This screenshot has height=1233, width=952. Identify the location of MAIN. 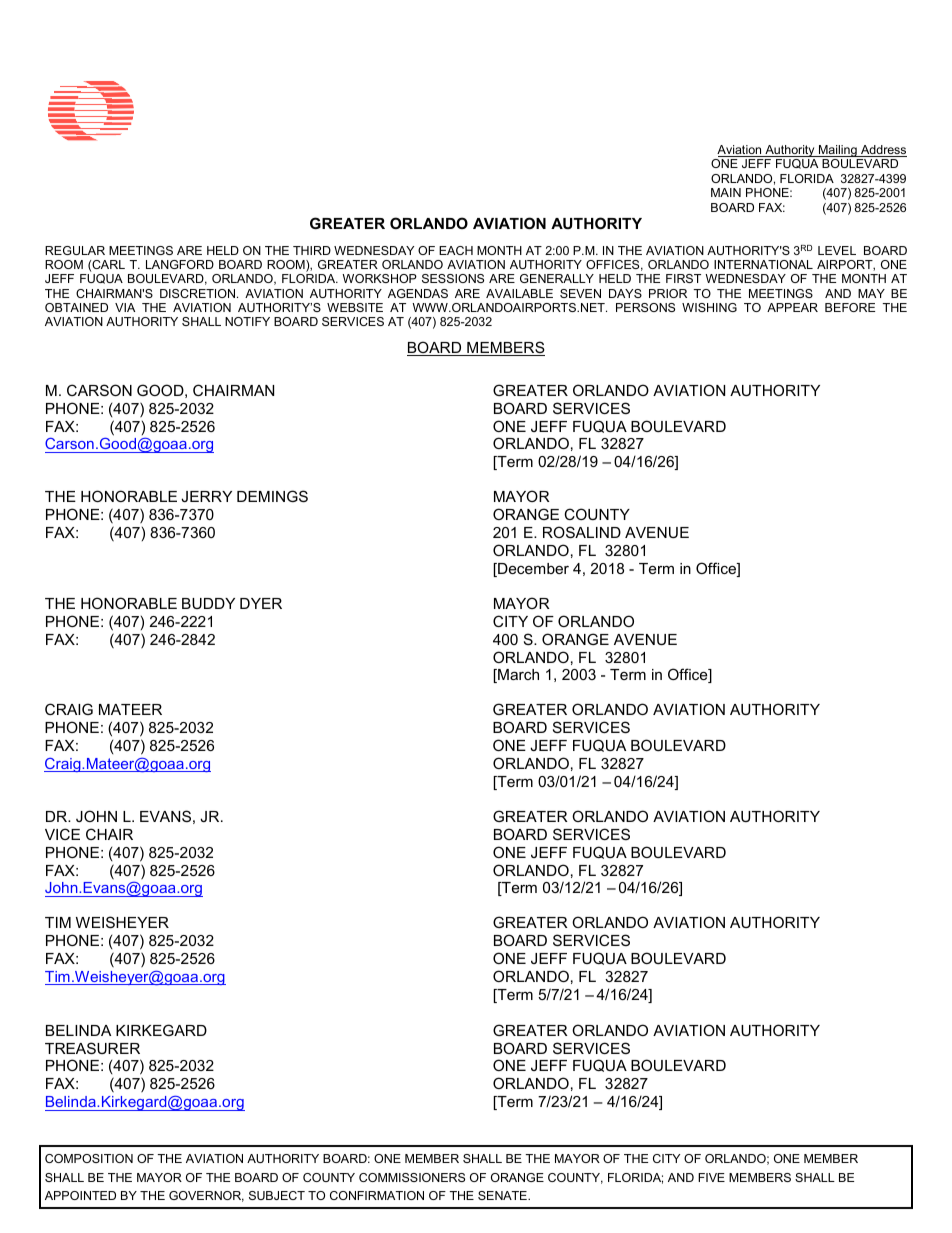
(726, 192).
